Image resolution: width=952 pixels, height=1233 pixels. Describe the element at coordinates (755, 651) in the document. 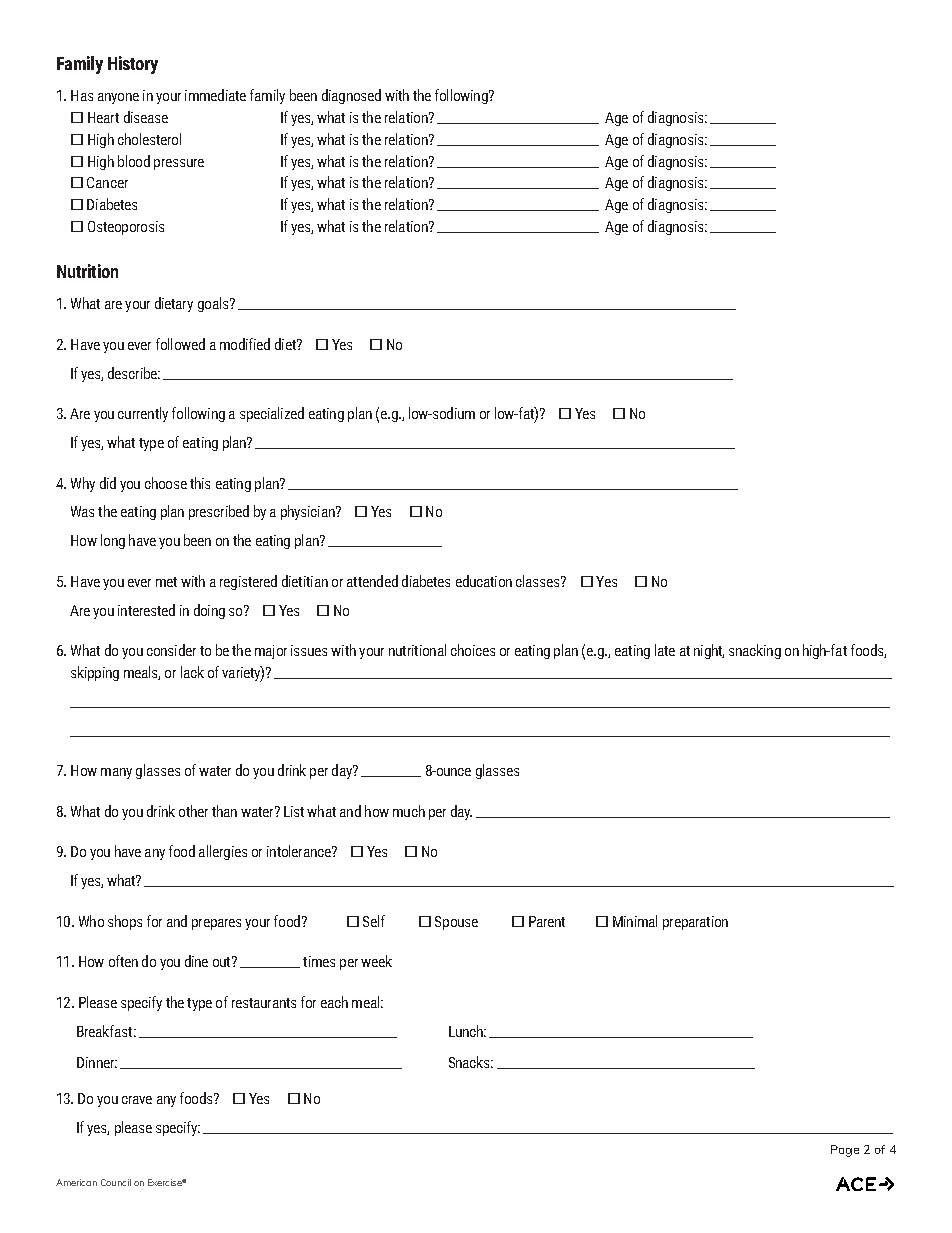

I see `snacking` at that location.
